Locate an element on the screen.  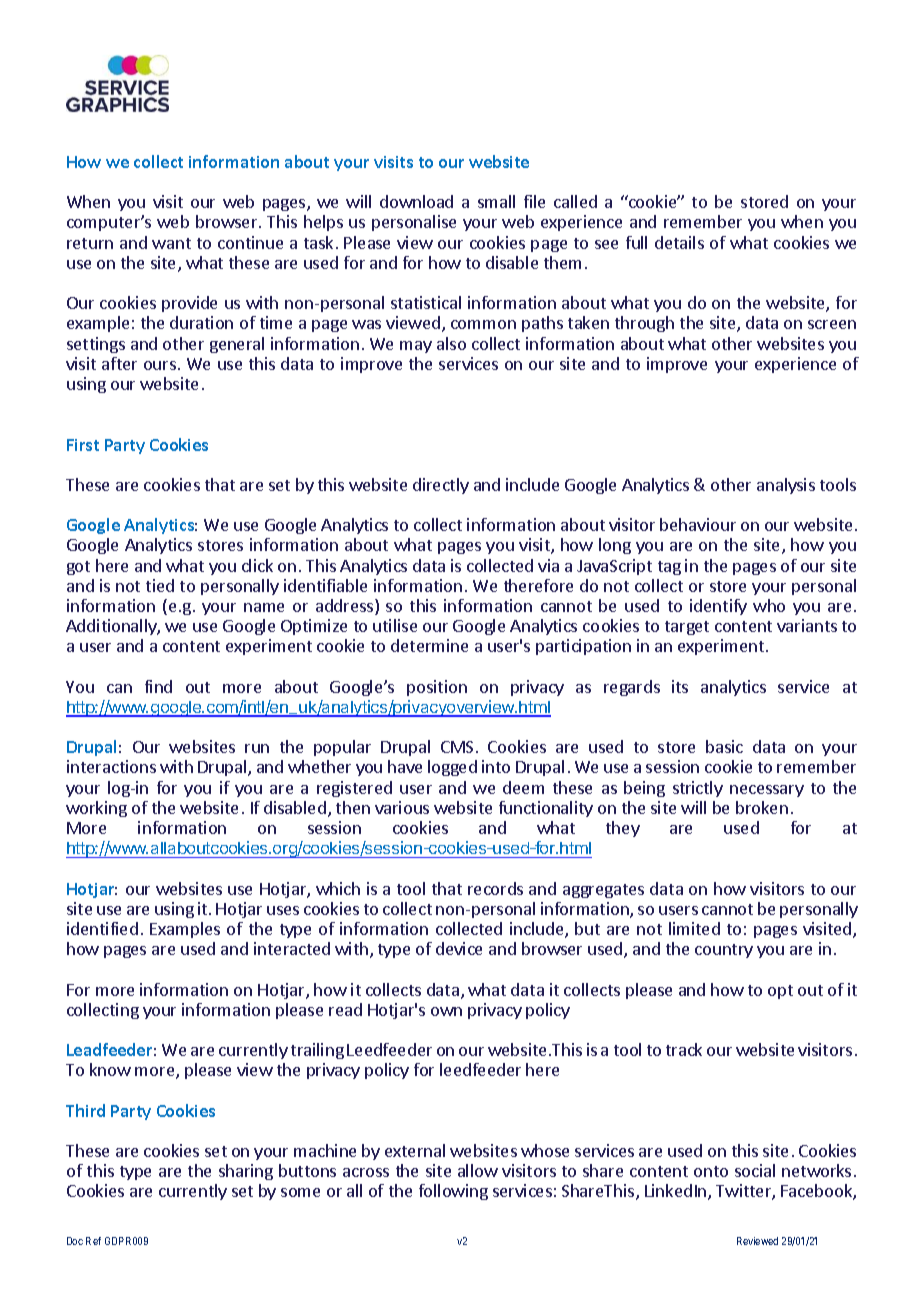
sharing is located at coordinates (246, 1172).
